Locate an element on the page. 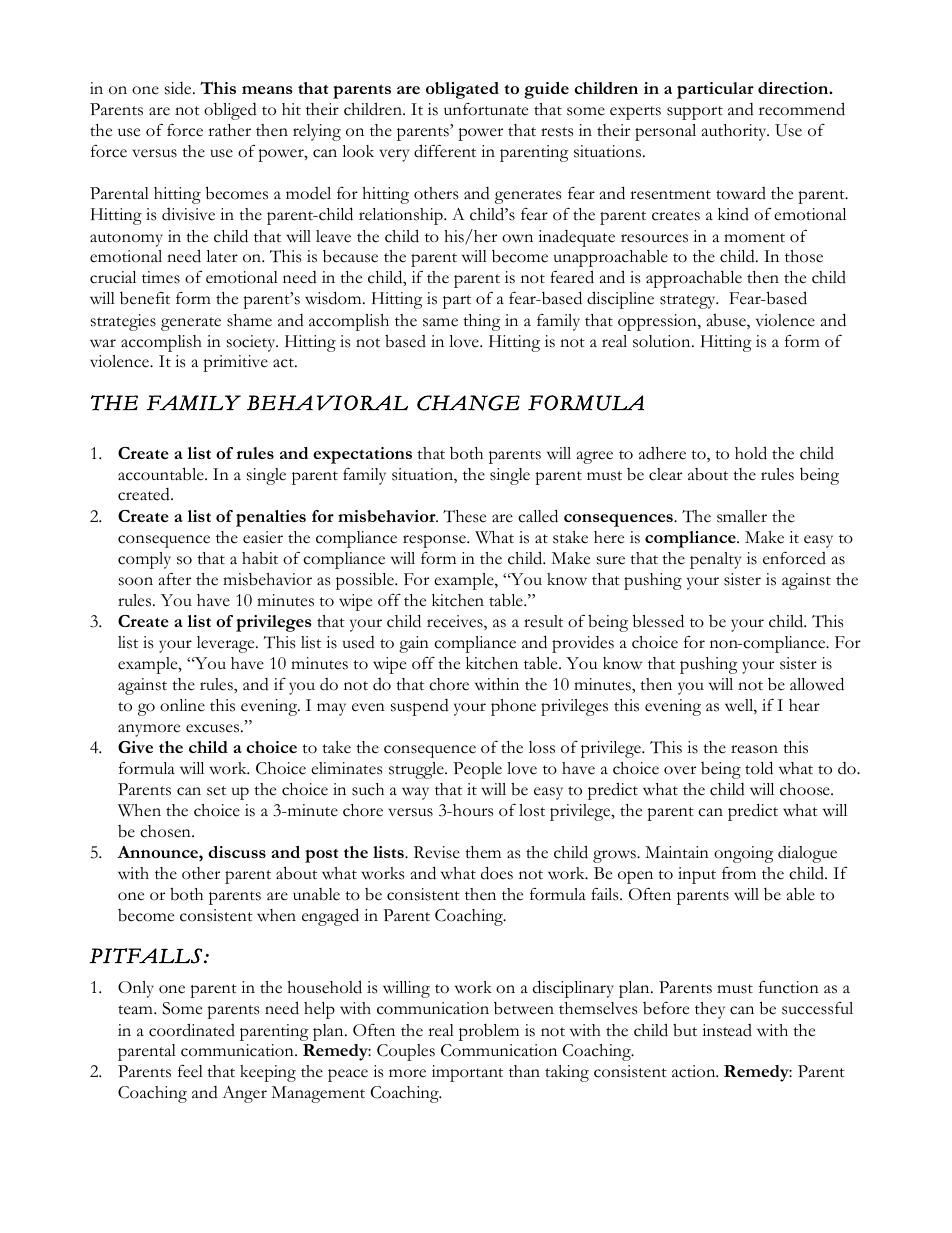 The image size is (952, 1233). penalty is located at coordinates (715, 560).
